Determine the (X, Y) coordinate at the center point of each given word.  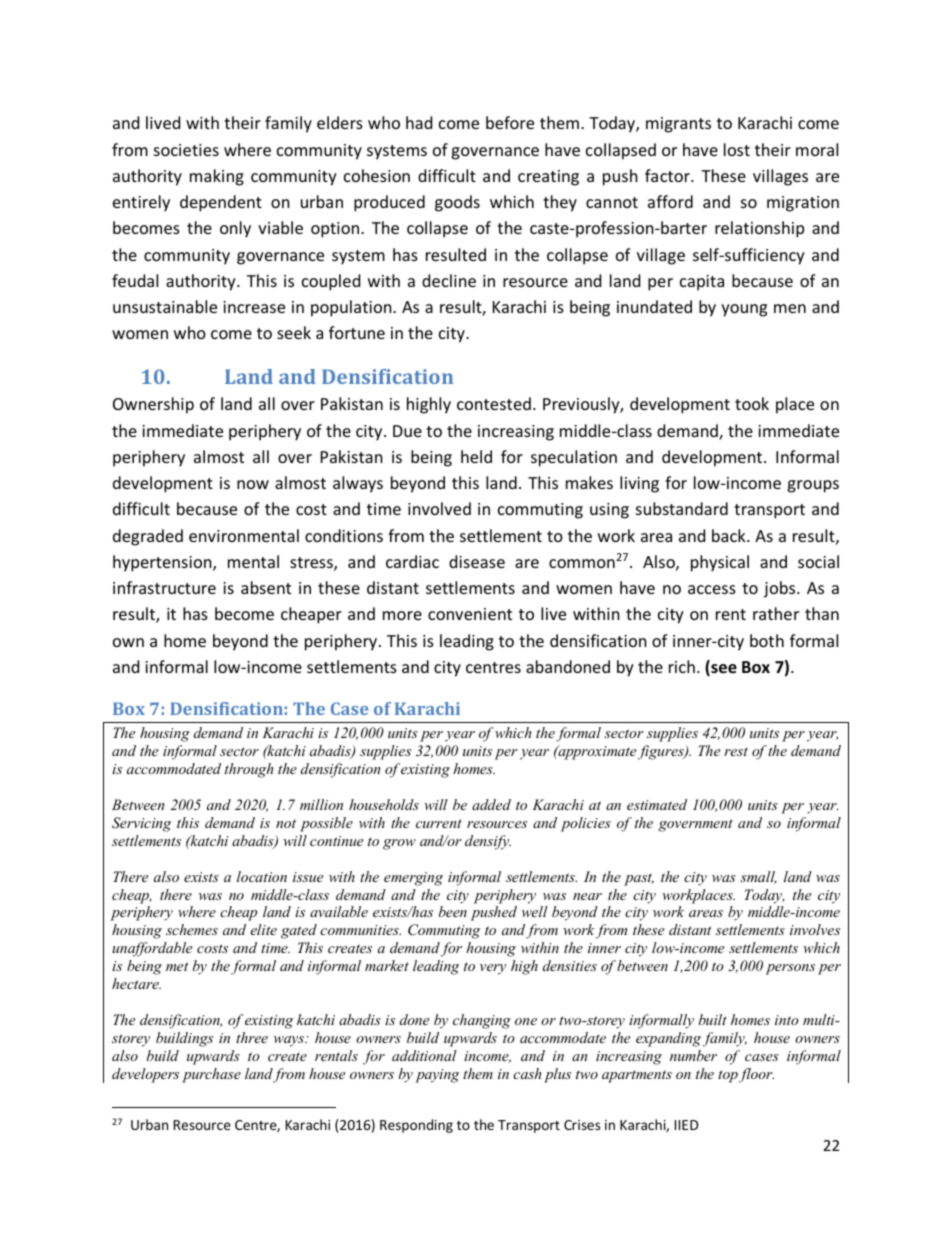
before (510, 122)
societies (186, 150)
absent (266, 587)
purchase (211, 1075)
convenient (470, 614)
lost (737, 149)
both (767, 640)
